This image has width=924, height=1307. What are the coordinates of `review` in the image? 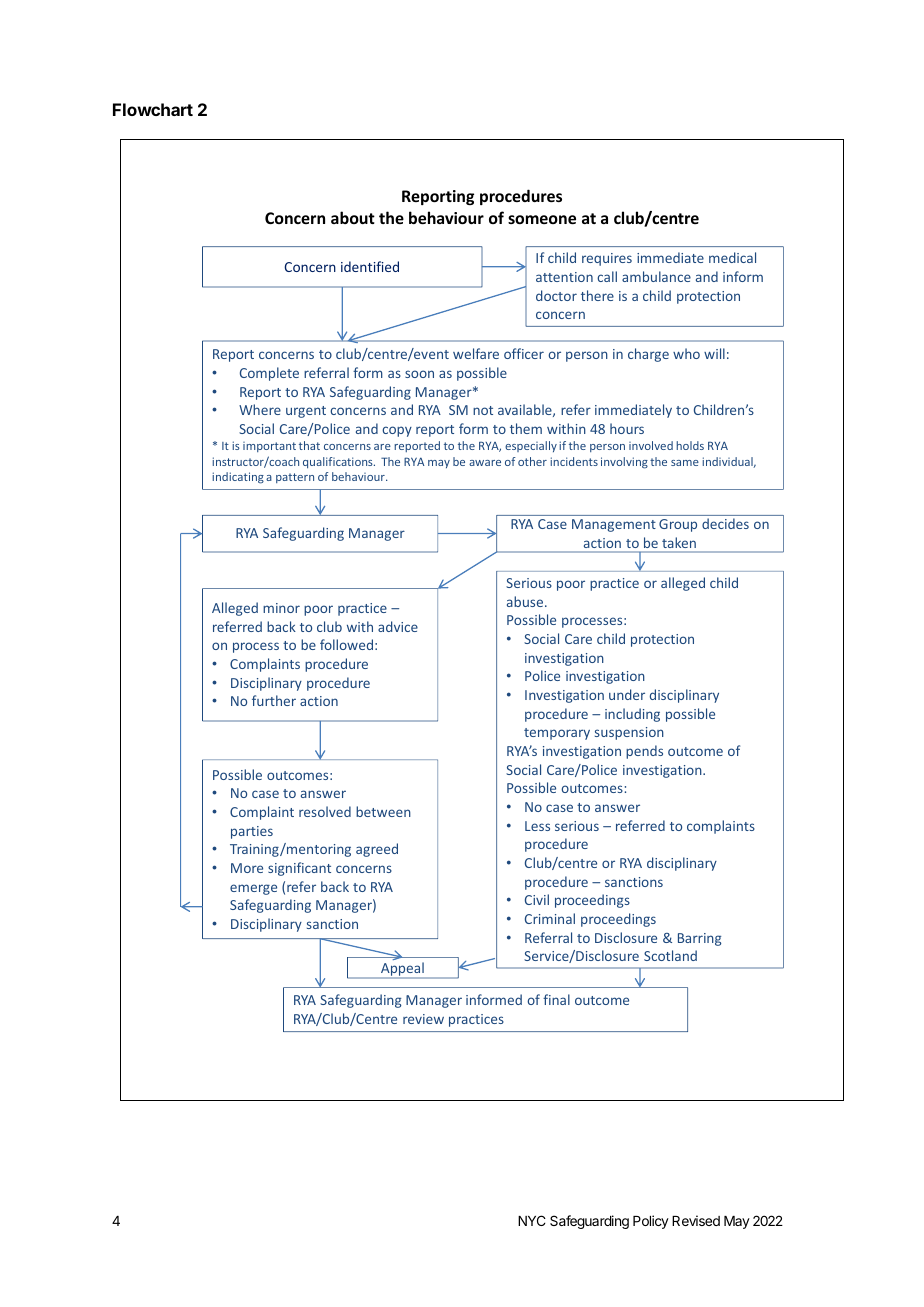 It's located at (423, 1019).
